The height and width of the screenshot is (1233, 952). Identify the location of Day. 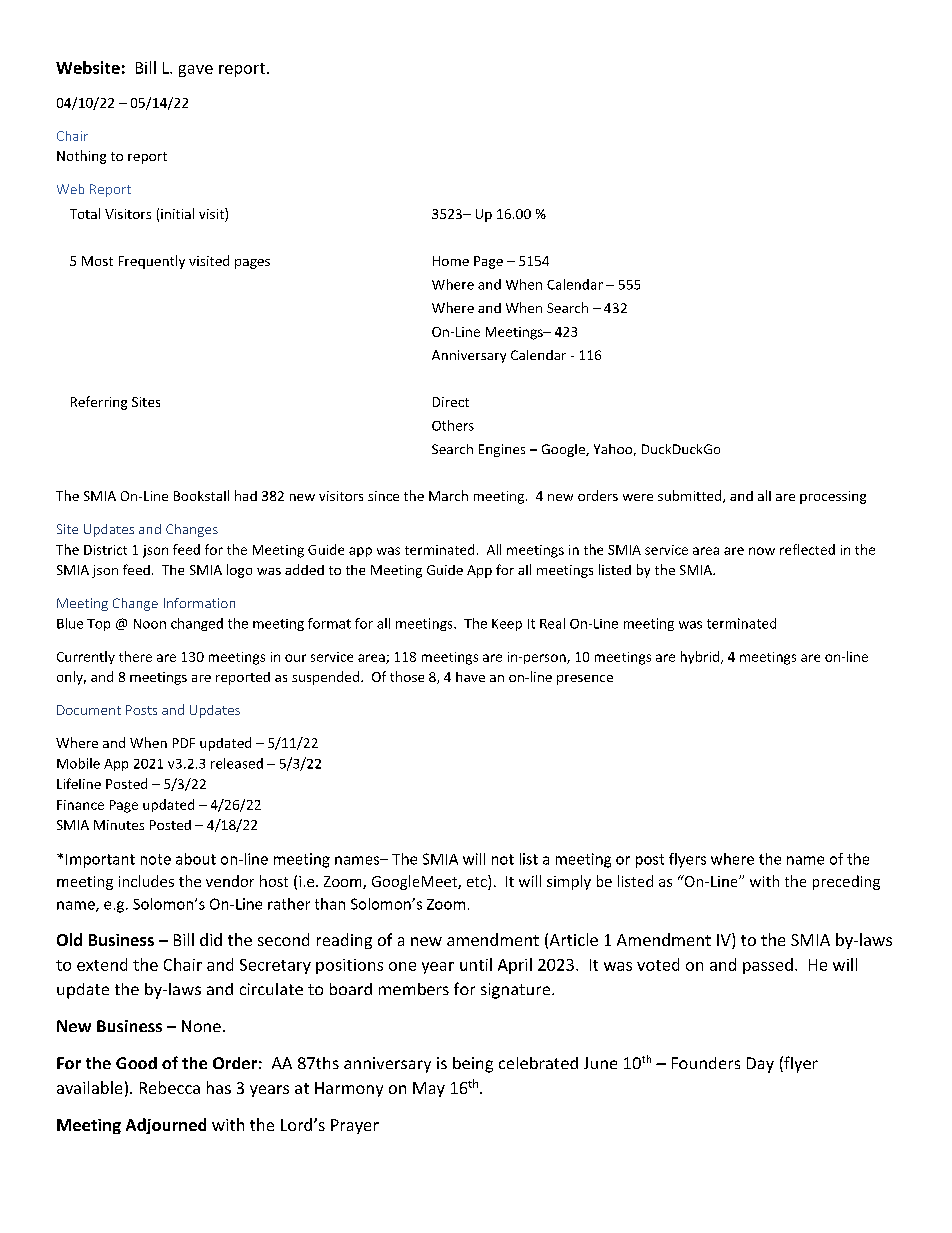
(760, 1065).
